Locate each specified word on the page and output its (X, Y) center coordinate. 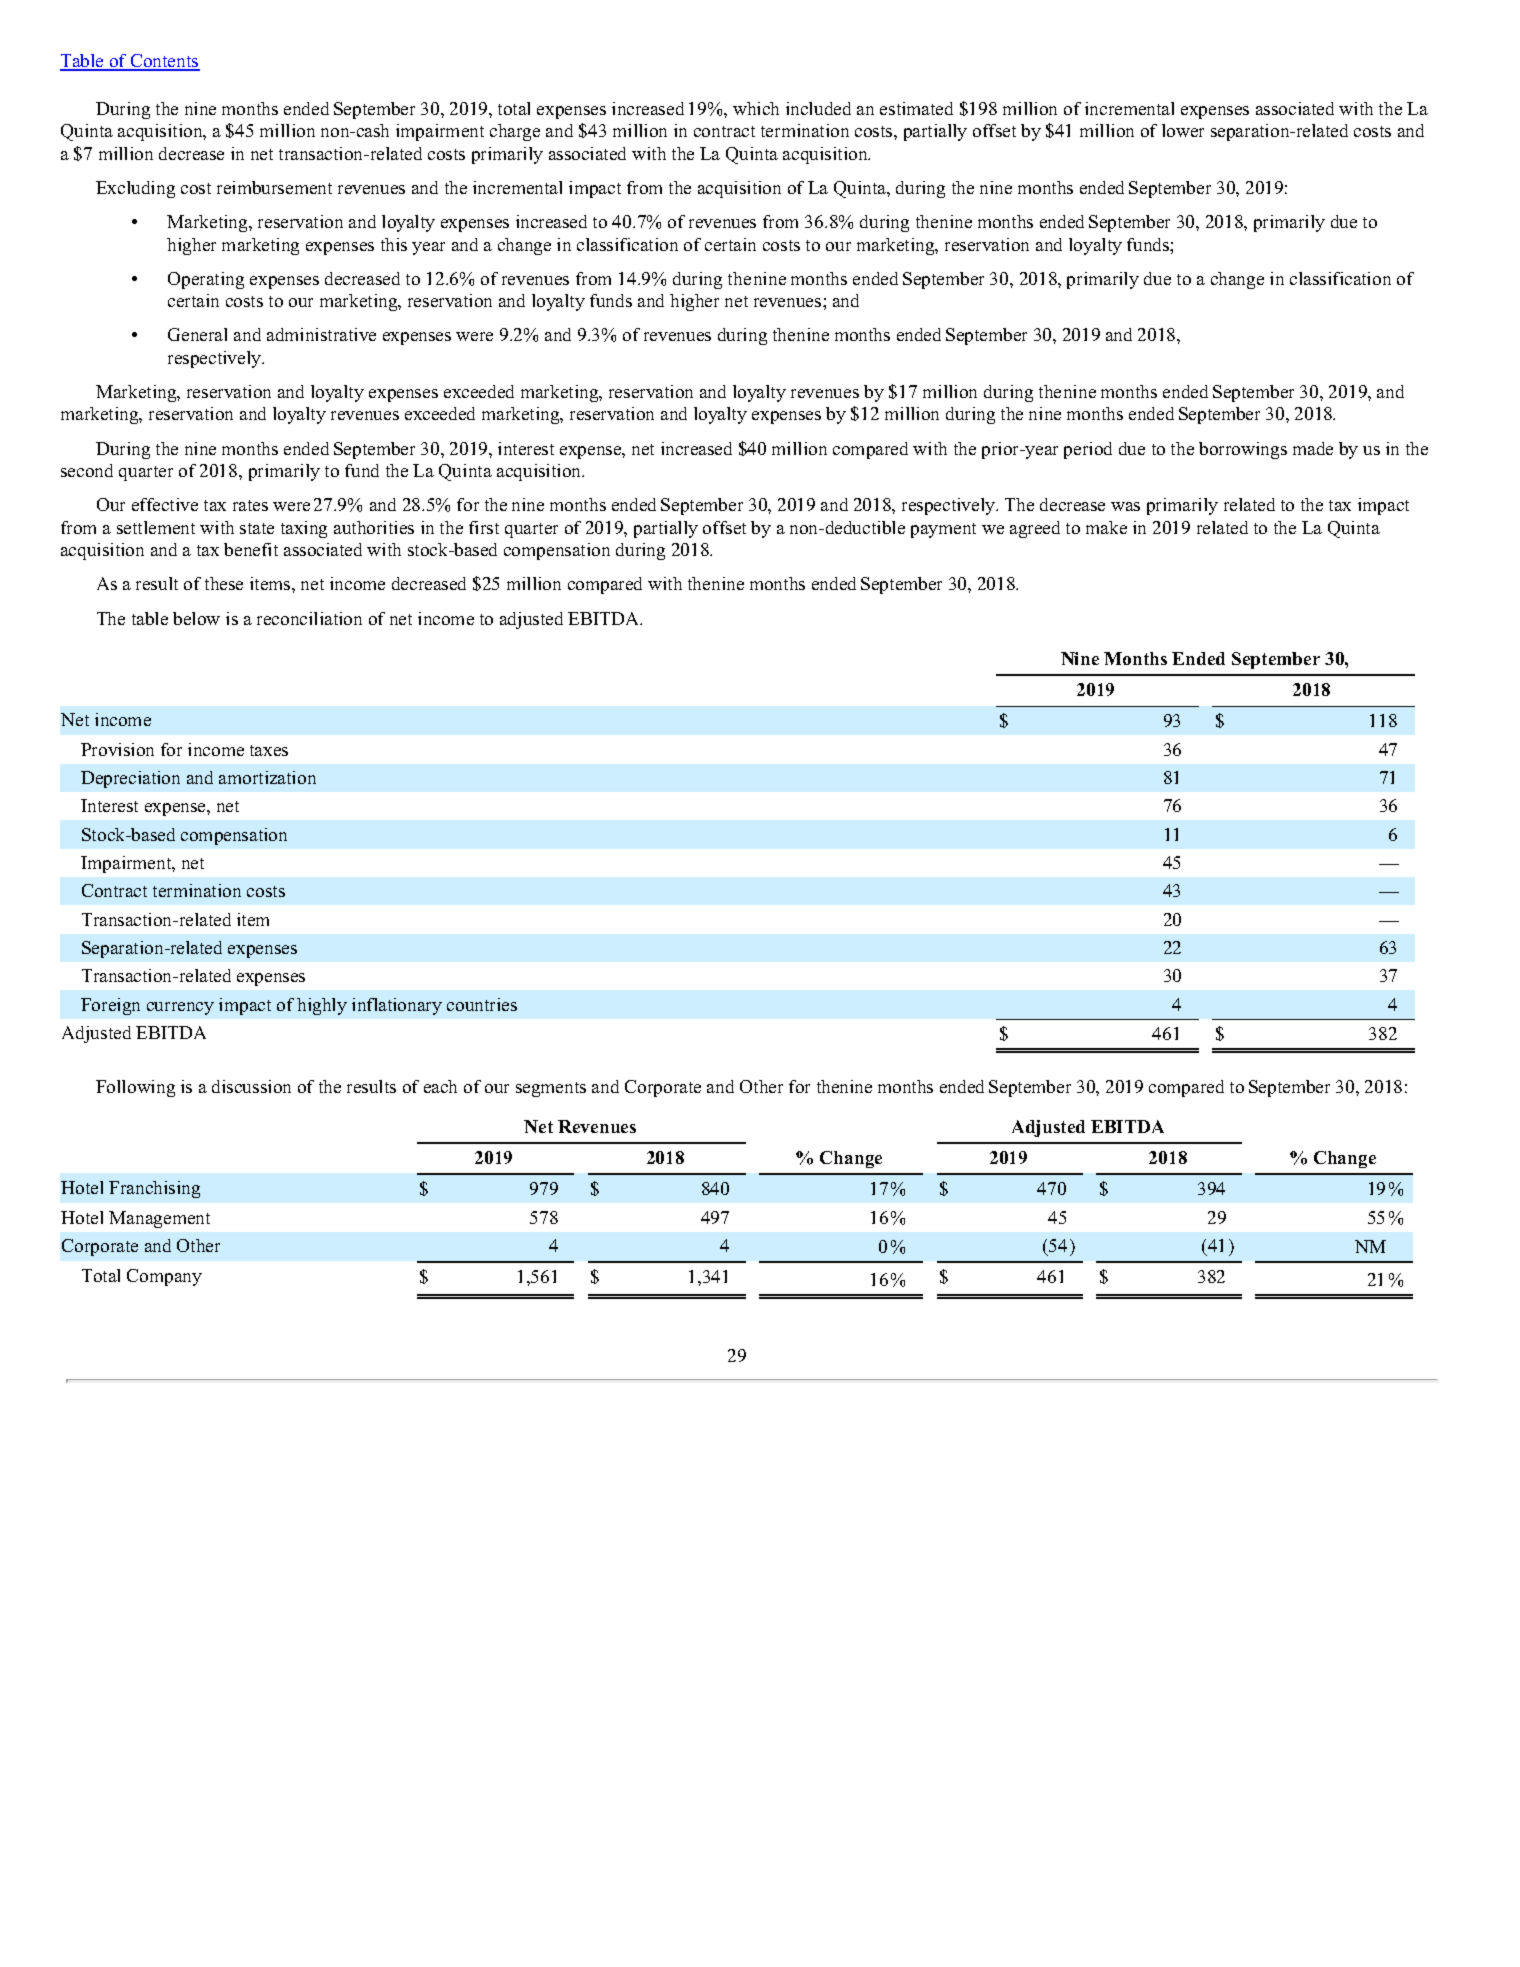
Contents (164, 62)
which (756, 108)
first (484, 527)
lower (1183, 130)
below (196, 618)
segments (551, 1089)
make (1106, 527)
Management (159, 1219)
